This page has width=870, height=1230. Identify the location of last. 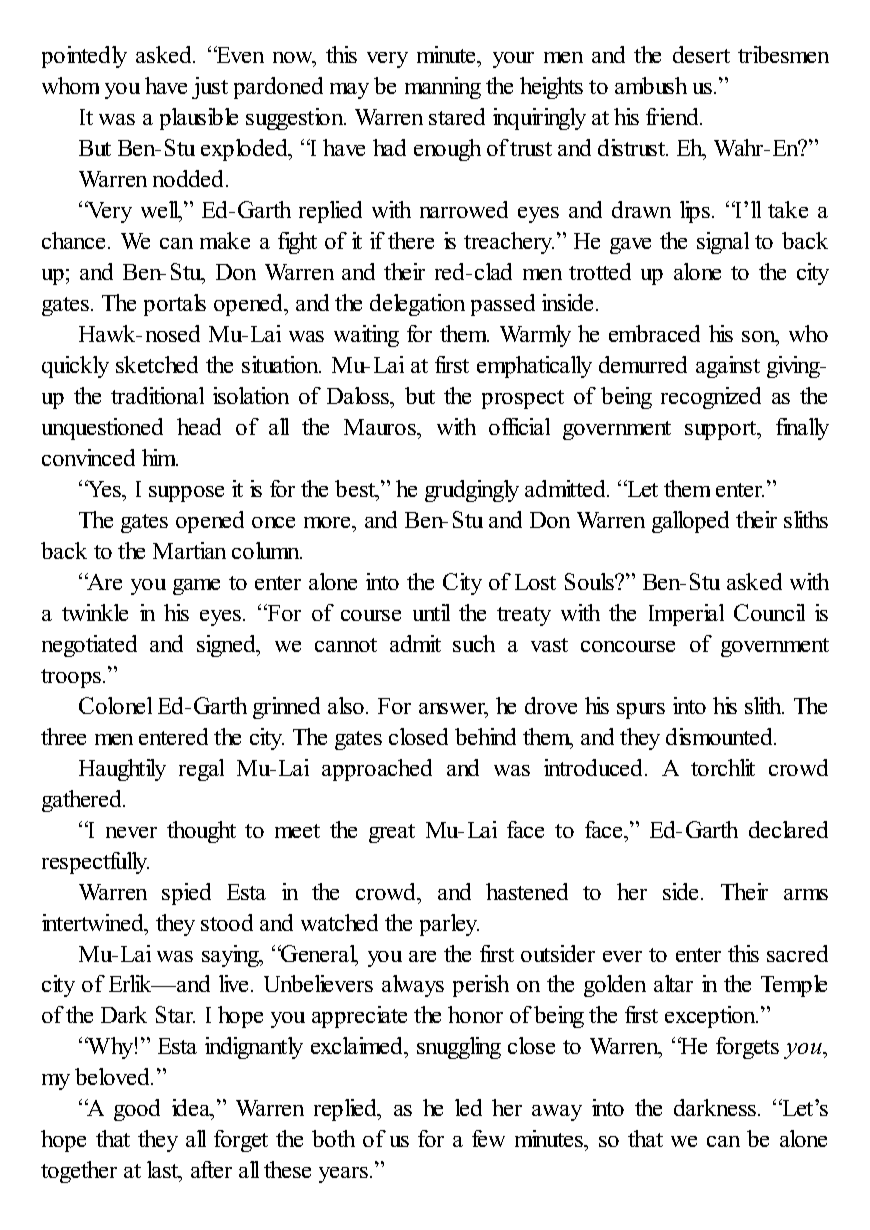
(164, 1171).
